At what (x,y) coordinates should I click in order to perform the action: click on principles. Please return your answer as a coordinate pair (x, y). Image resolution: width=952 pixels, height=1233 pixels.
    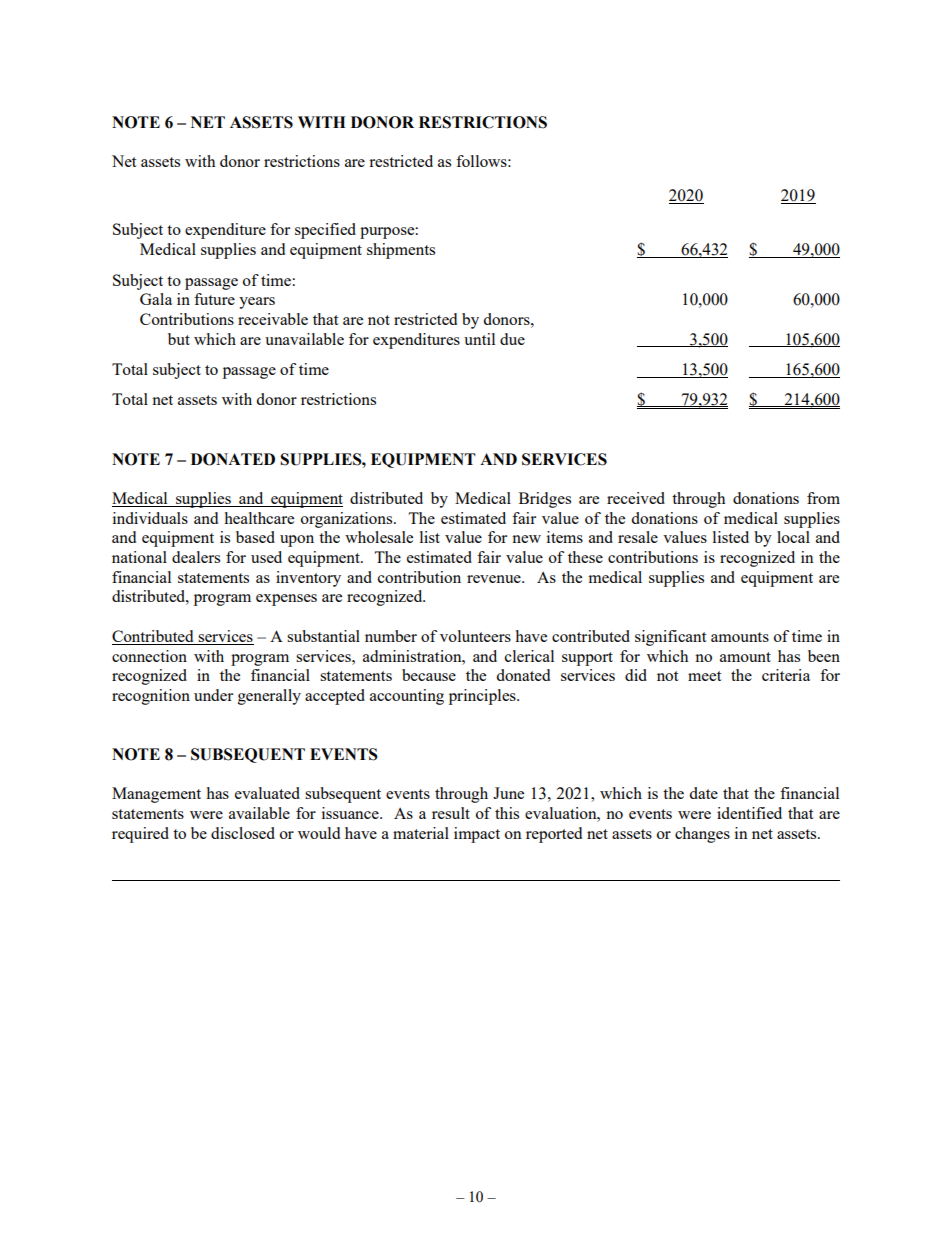
    Looking at the image, I should click on (483, 697).
